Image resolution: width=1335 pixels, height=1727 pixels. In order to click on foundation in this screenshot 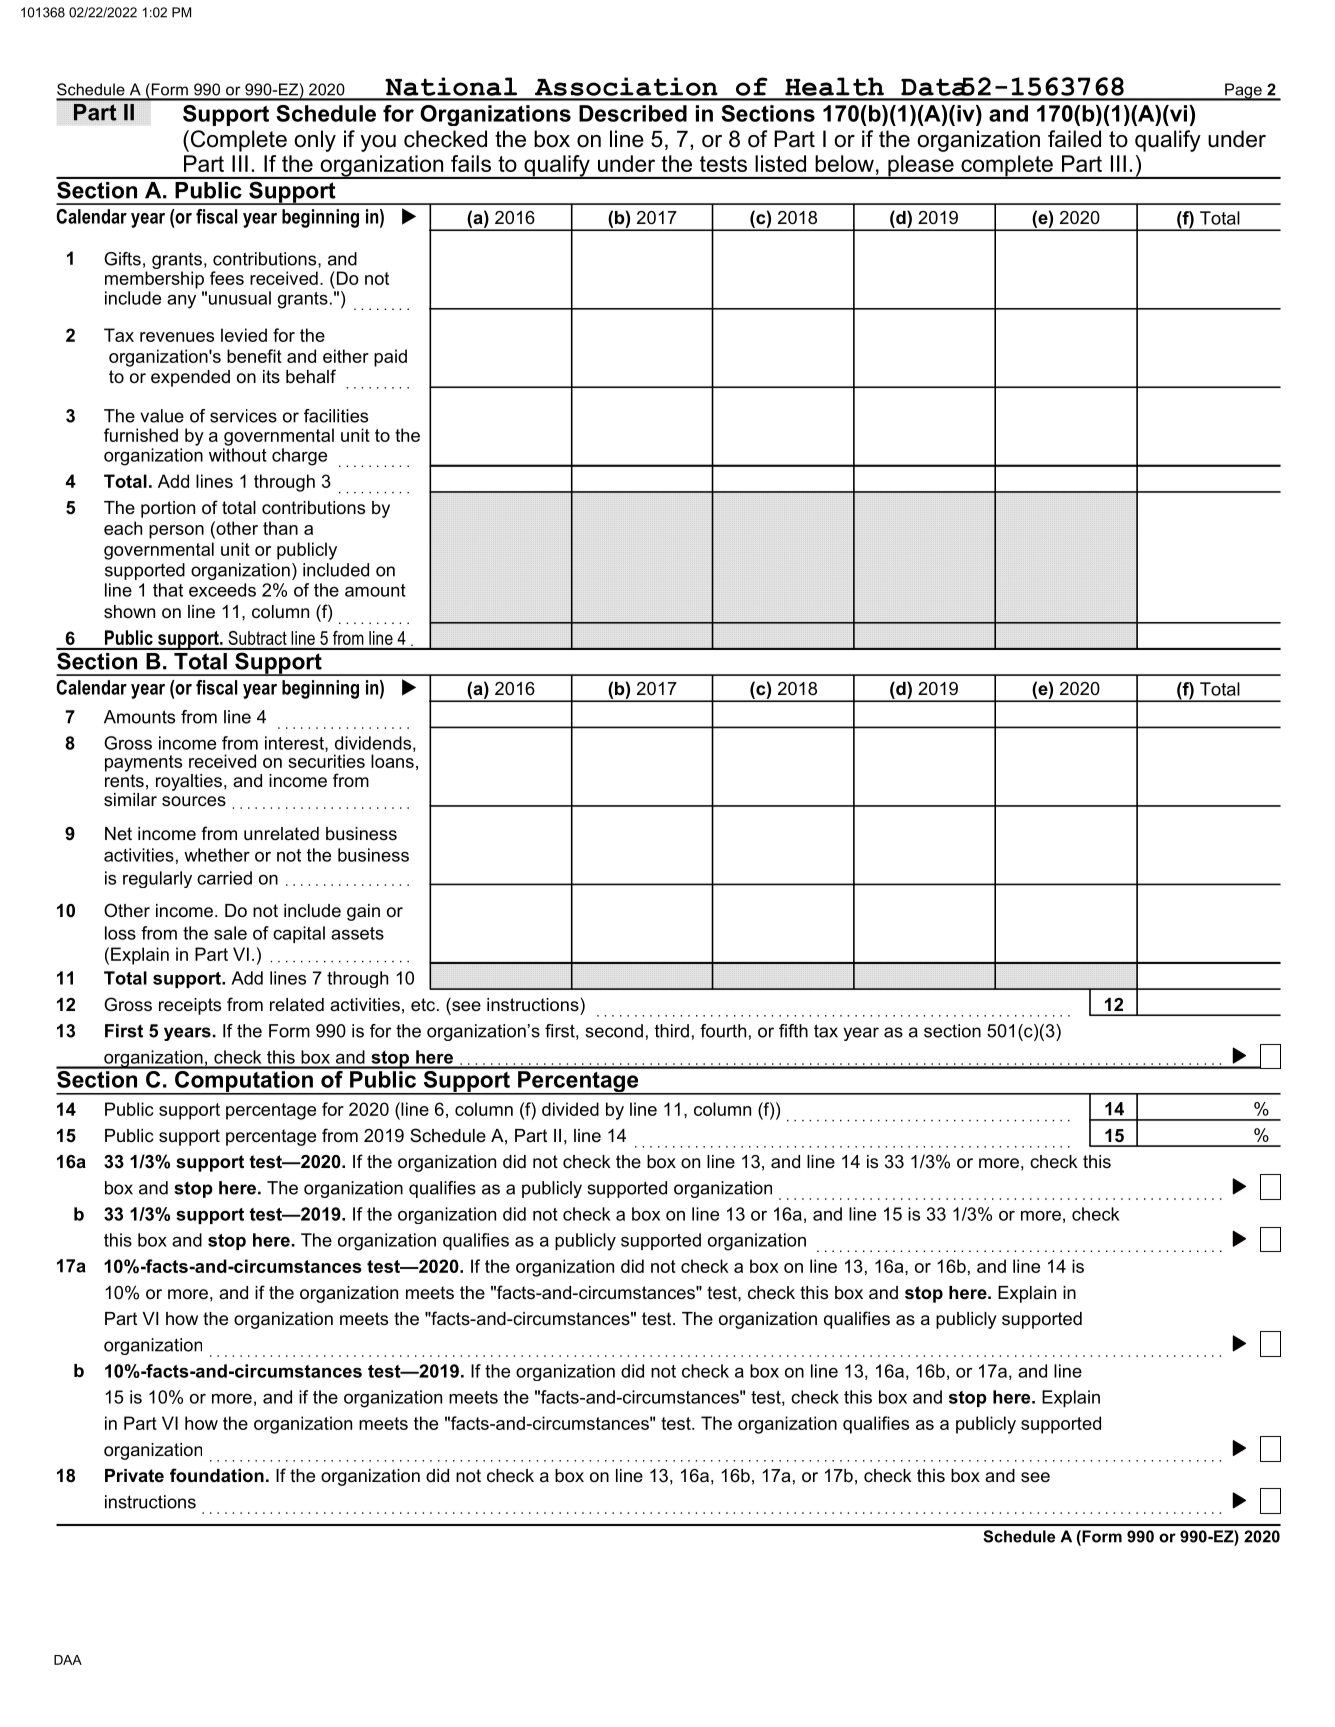, I will do `click(217, 1475)`.
